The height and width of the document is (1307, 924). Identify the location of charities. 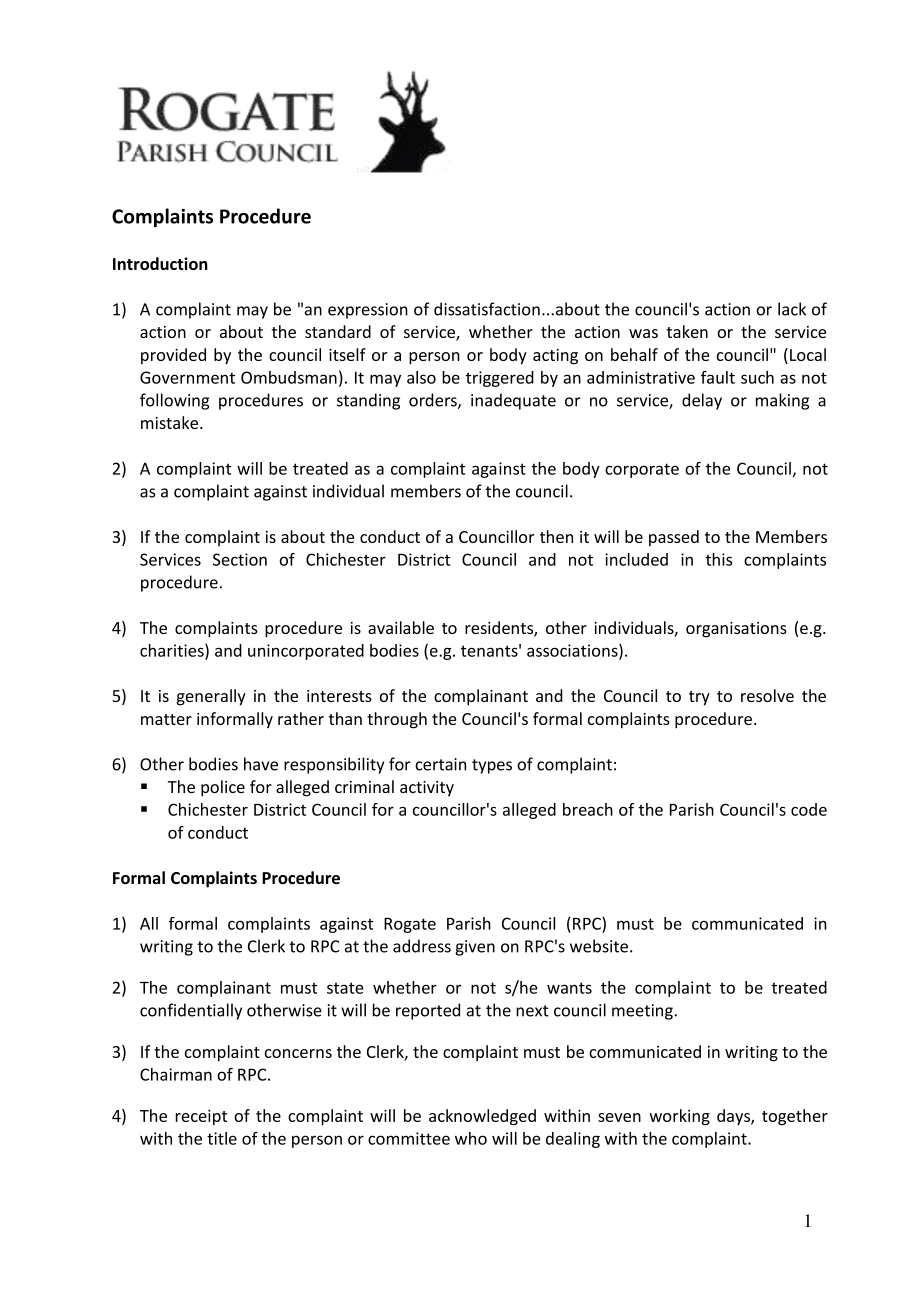
(173, 651).
